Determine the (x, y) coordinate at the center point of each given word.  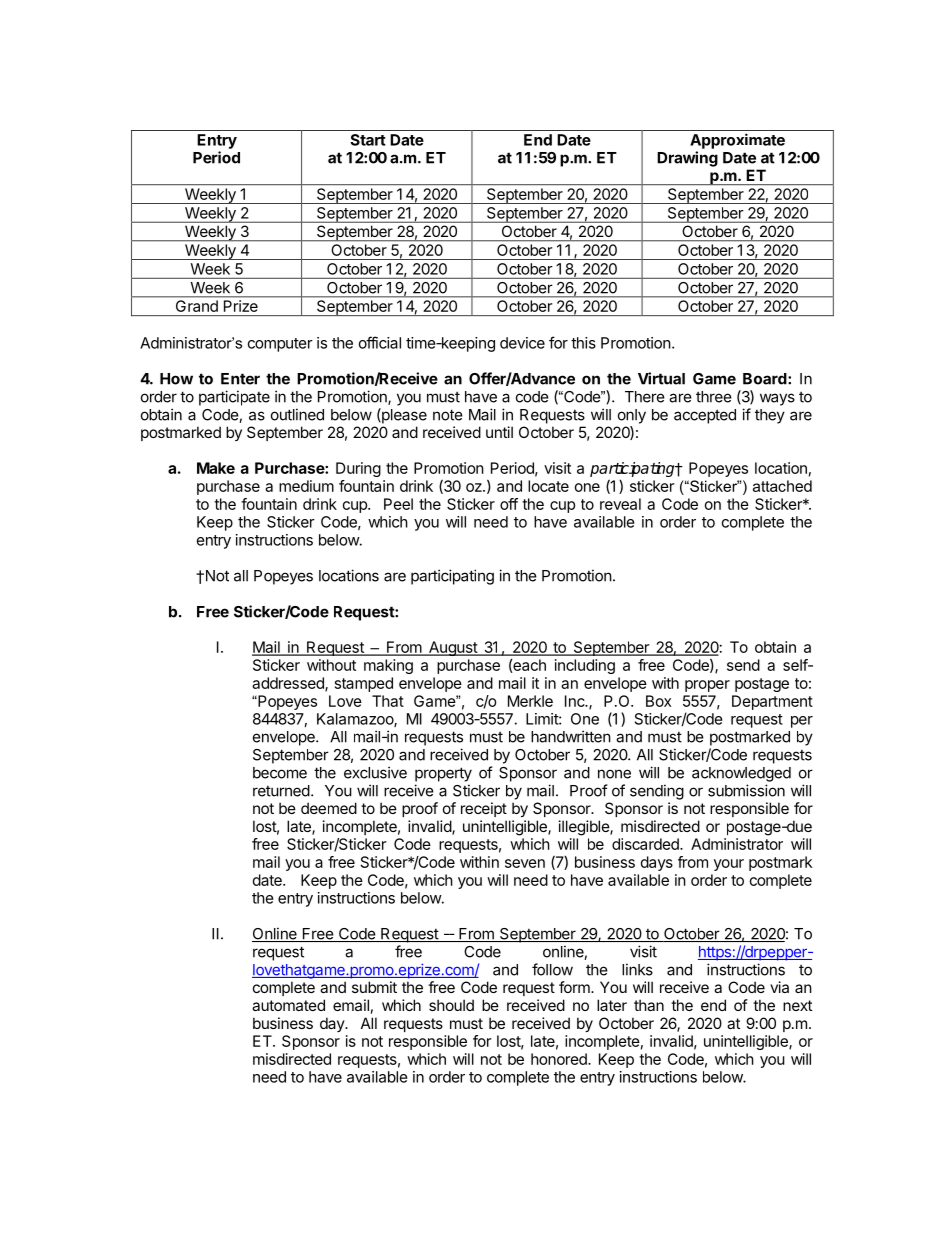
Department (772, 702)
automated (288, 1005)
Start (368, 140)
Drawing (687, 159)
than (649, 1005)
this (583, 343)
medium (306, 486)
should (451, 1005)
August (452, 648)
